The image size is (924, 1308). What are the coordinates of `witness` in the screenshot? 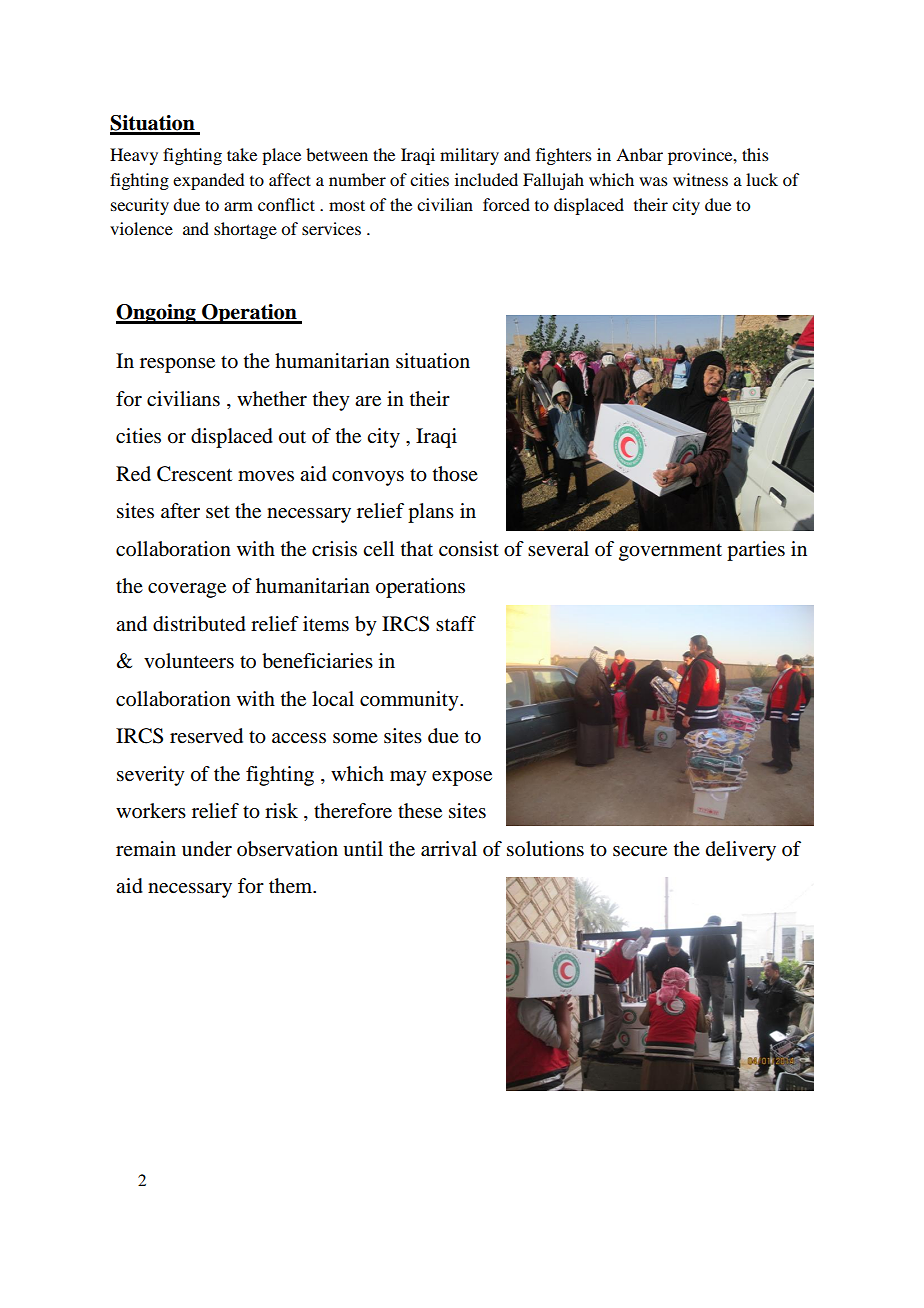 It's located at (700, 179).
